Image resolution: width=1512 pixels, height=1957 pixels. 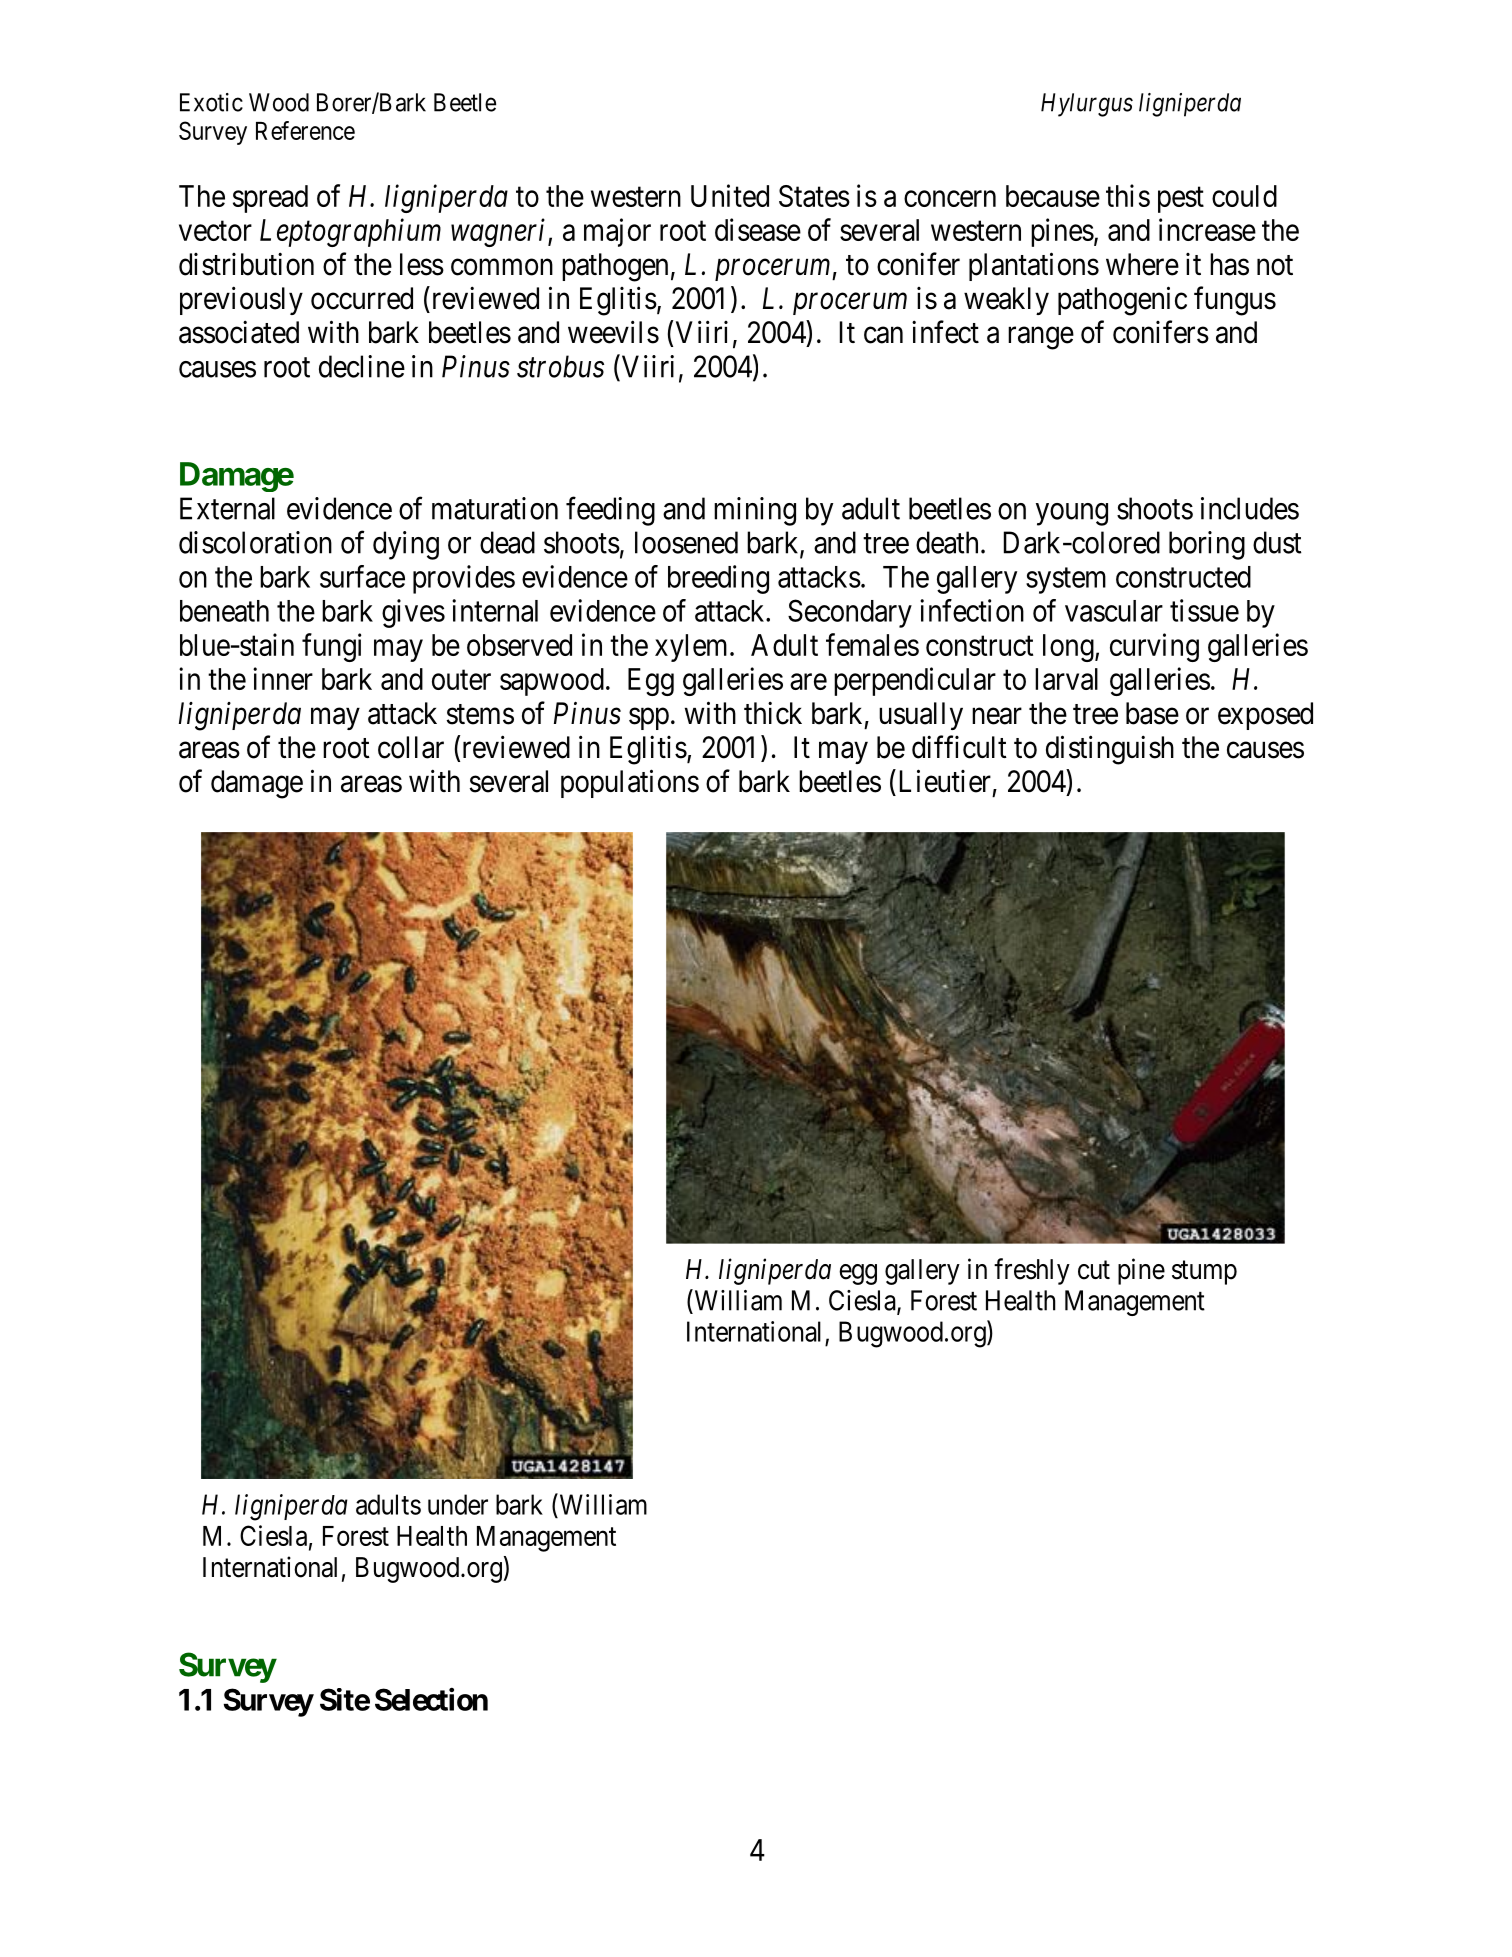 What do you see at coordinates (755, 511) in the screenshot?
I see `mining` at bounding box center [755, 511].
